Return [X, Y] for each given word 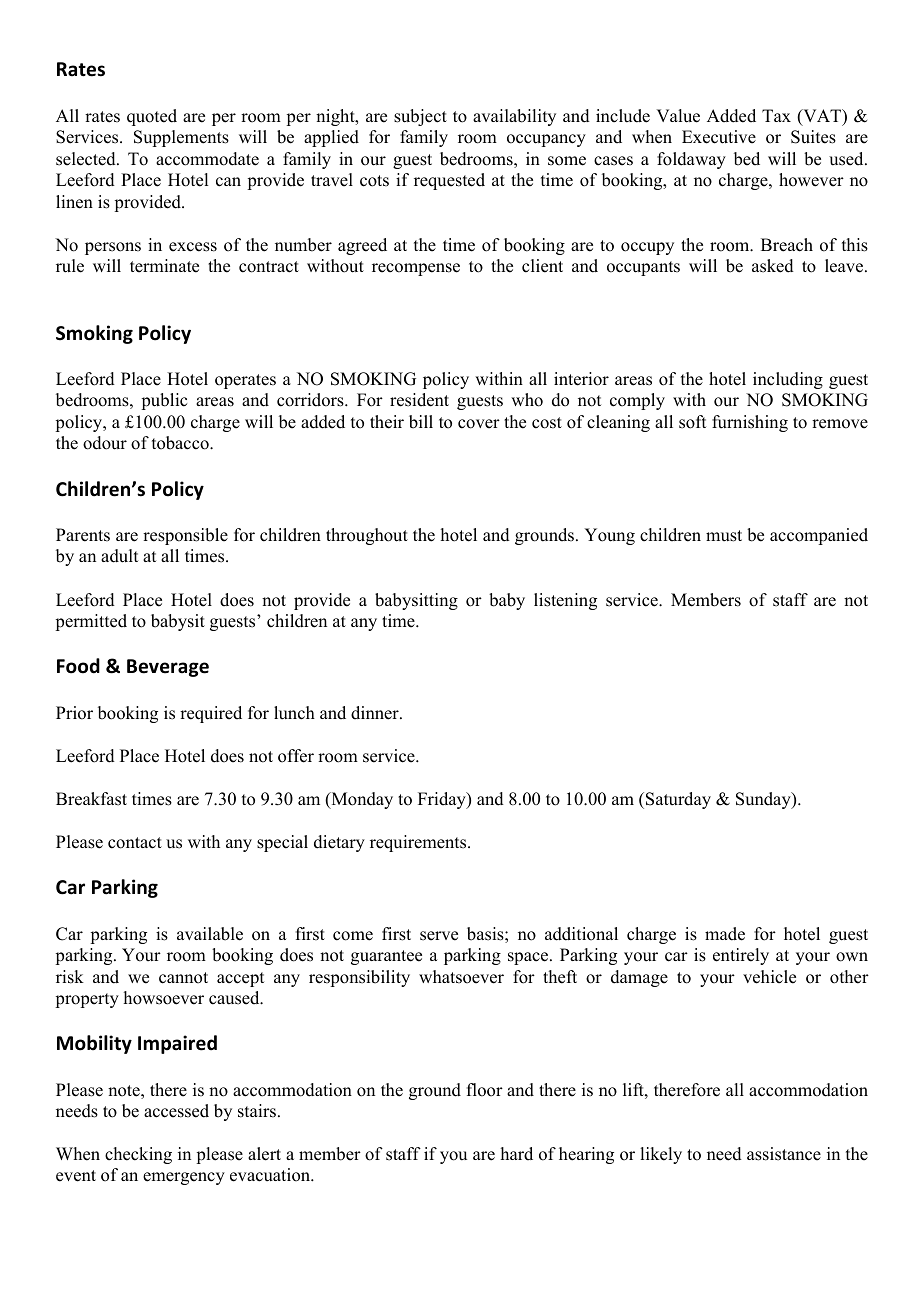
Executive [719, 137]
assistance [784, 1154]
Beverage [168, 668]
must [724, 536]
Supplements [181, 138]
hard [517, 1154]
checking [138, 1155]
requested [449, 181]
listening [565, 601]
